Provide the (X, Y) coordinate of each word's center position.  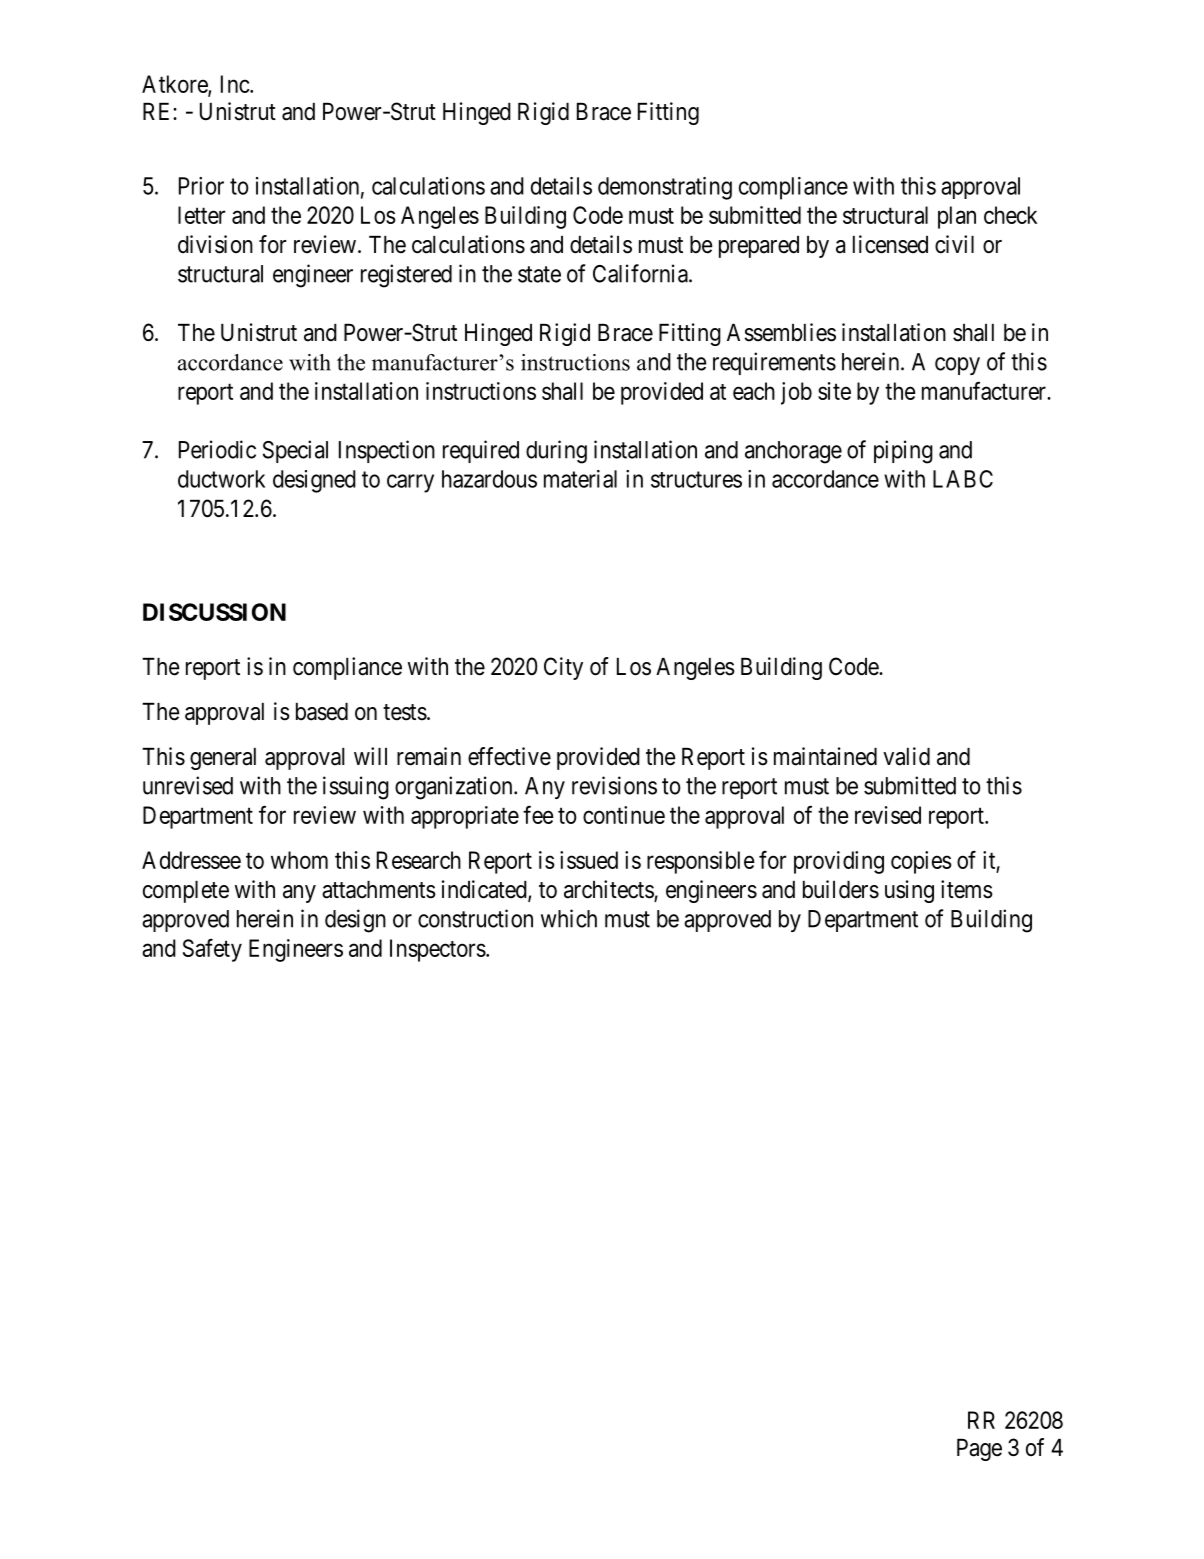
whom (299, 860)
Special (295, 451)
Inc (236, 84)
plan (957, 217)
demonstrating (665, 188)
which (569, 918)
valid (906, 756)
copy (957, 366)
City (563, 668)
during (556, 452)
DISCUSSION (214, 612)
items (967, 889)
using (909, 891)
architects (609, 890)
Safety (212, 950)
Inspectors (438, 950)
